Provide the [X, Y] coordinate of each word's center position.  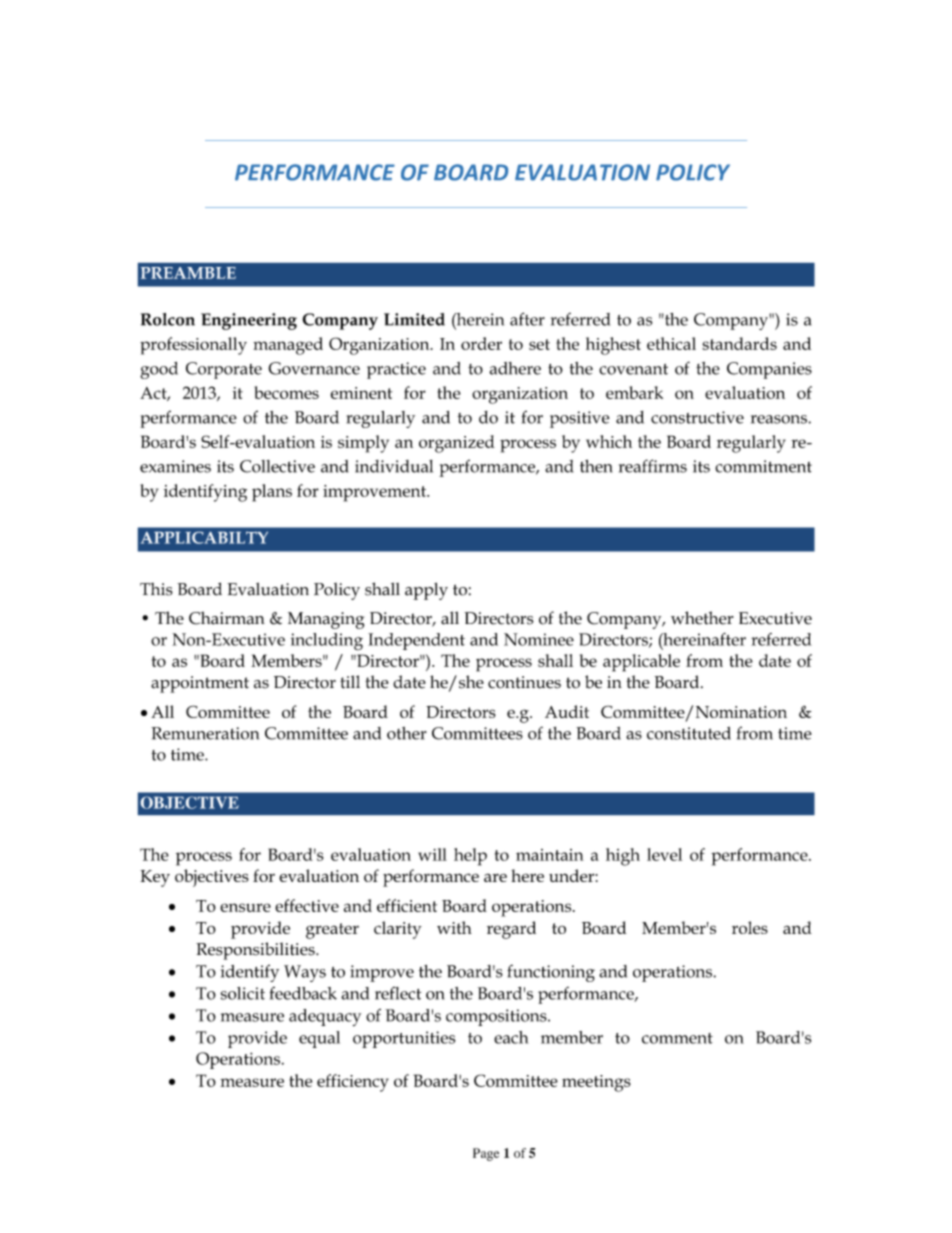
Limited [414, 319]
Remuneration [205, 733]
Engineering [249, 321]
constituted [689, 733]
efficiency [353, 1083]
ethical [671, 343]
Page [486, 1154]
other [407, 733]
